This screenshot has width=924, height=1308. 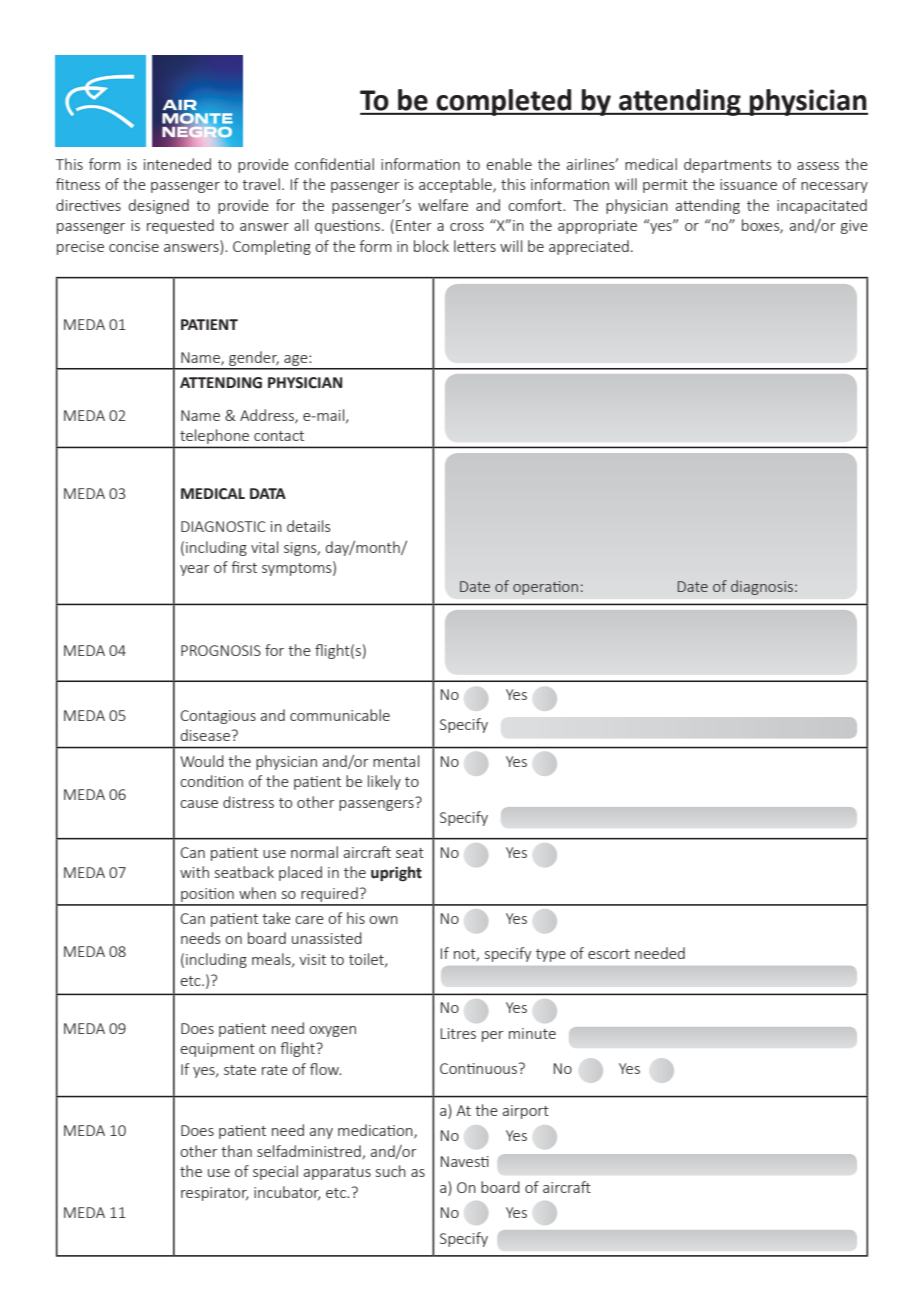 I want to click on airport, so click(x=526, y=1112).
